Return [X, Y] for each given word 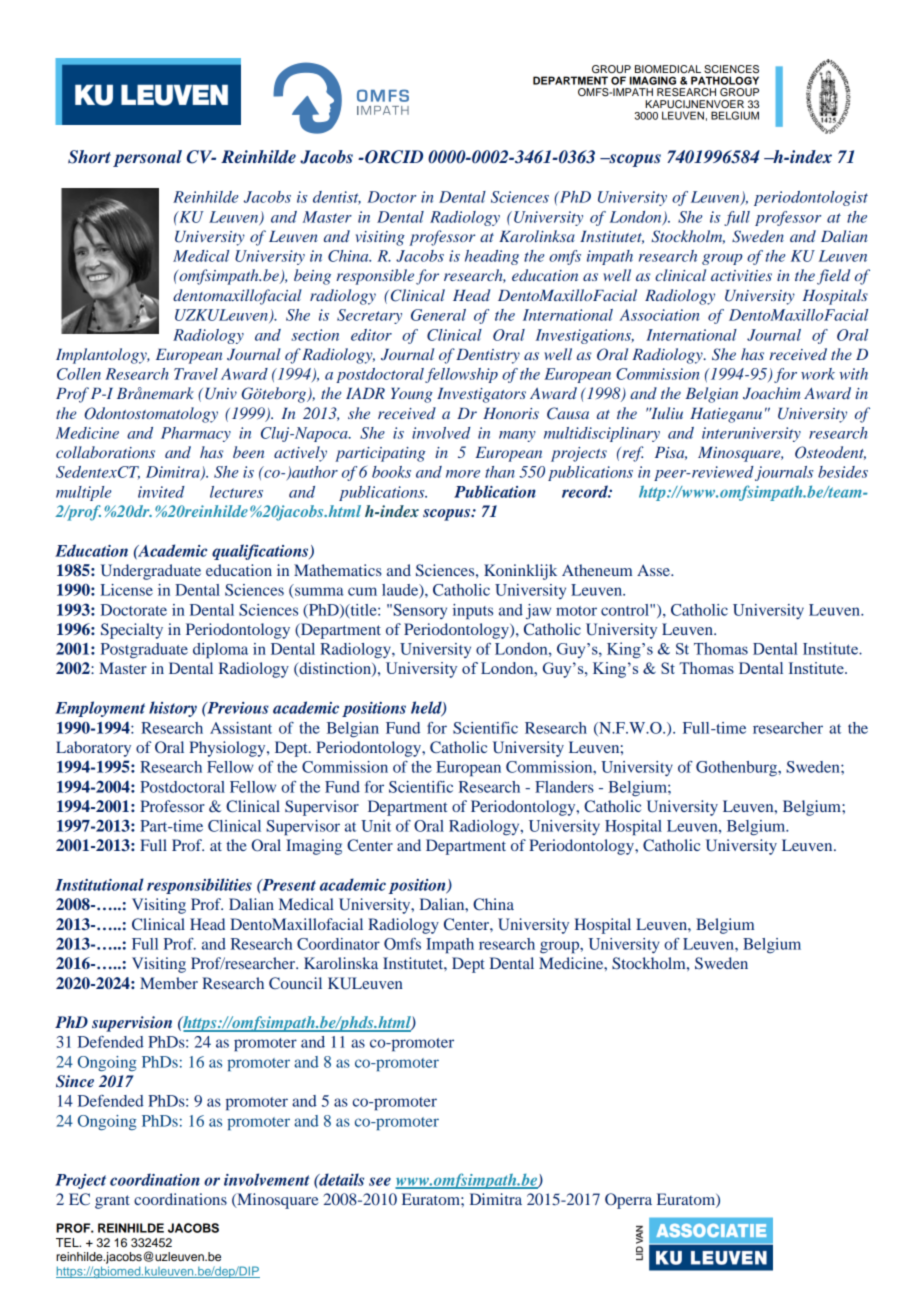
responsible [375, 277]
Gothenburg [737, 769]
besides [843, 472]
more [463, 474]
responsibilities [199, 886]
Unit [376, 826]
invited [161, 492]
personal [147, 158]
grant [112, 1202]
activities [741, 275]
